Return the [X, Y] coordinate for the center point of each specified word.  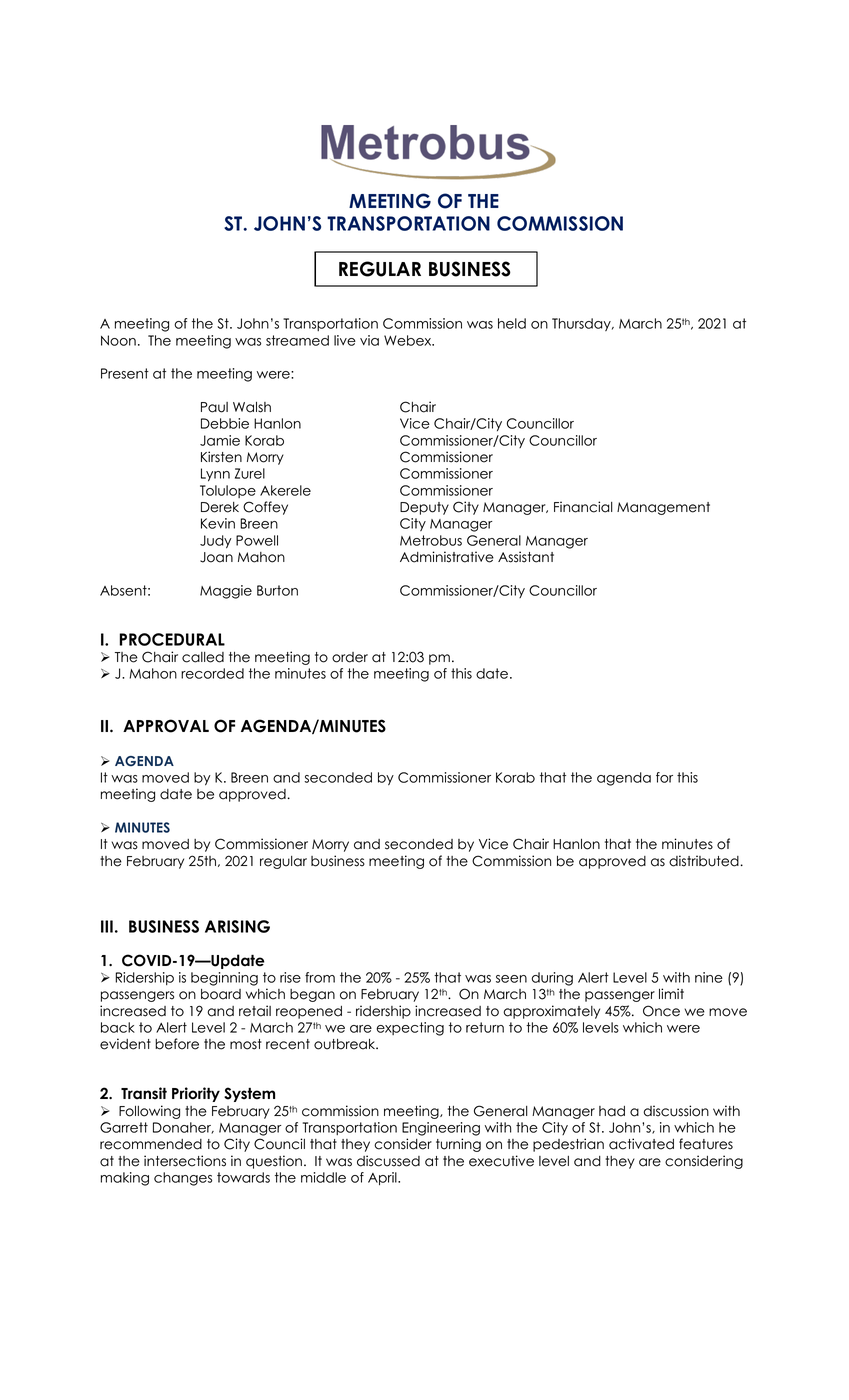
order [350, 657]
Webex [409, 340]
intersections [185, 1161]
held [512, 323]
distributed [704, 861]
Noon [118, 340]
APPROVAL [166, 726]
